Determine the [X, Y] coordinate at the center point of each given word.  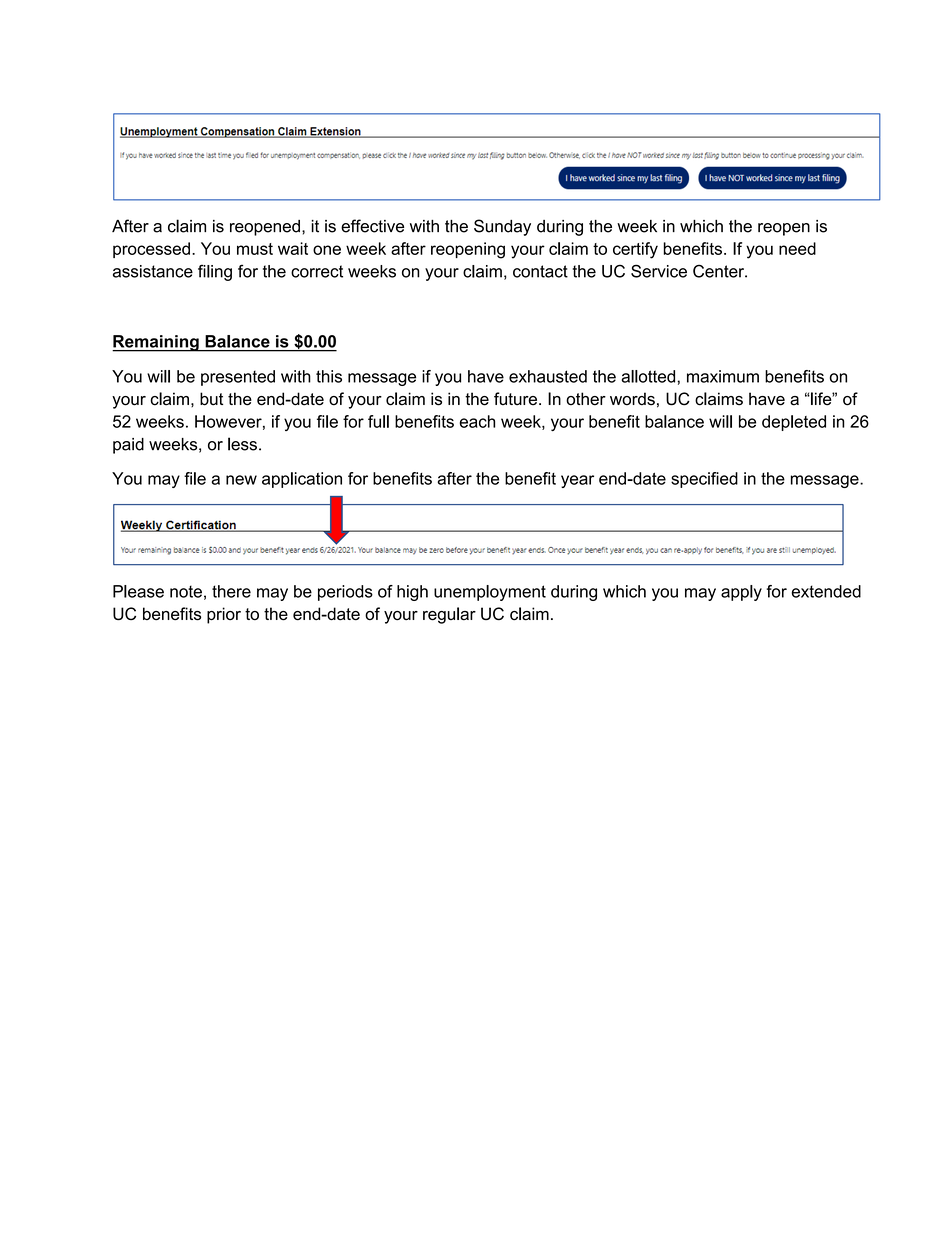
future [515, 399]
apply [741, 593]
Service [659, 271]
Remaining [156, 343]
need [797, 248]
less [242, 444]
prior [224, 615]
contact [540, 271]
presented [238, 378]
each [477, 421]
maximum [723, 376]
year [577, 481]
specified [704, 480]
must [255, 249]
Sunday [502, 227]
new [241, 480]
